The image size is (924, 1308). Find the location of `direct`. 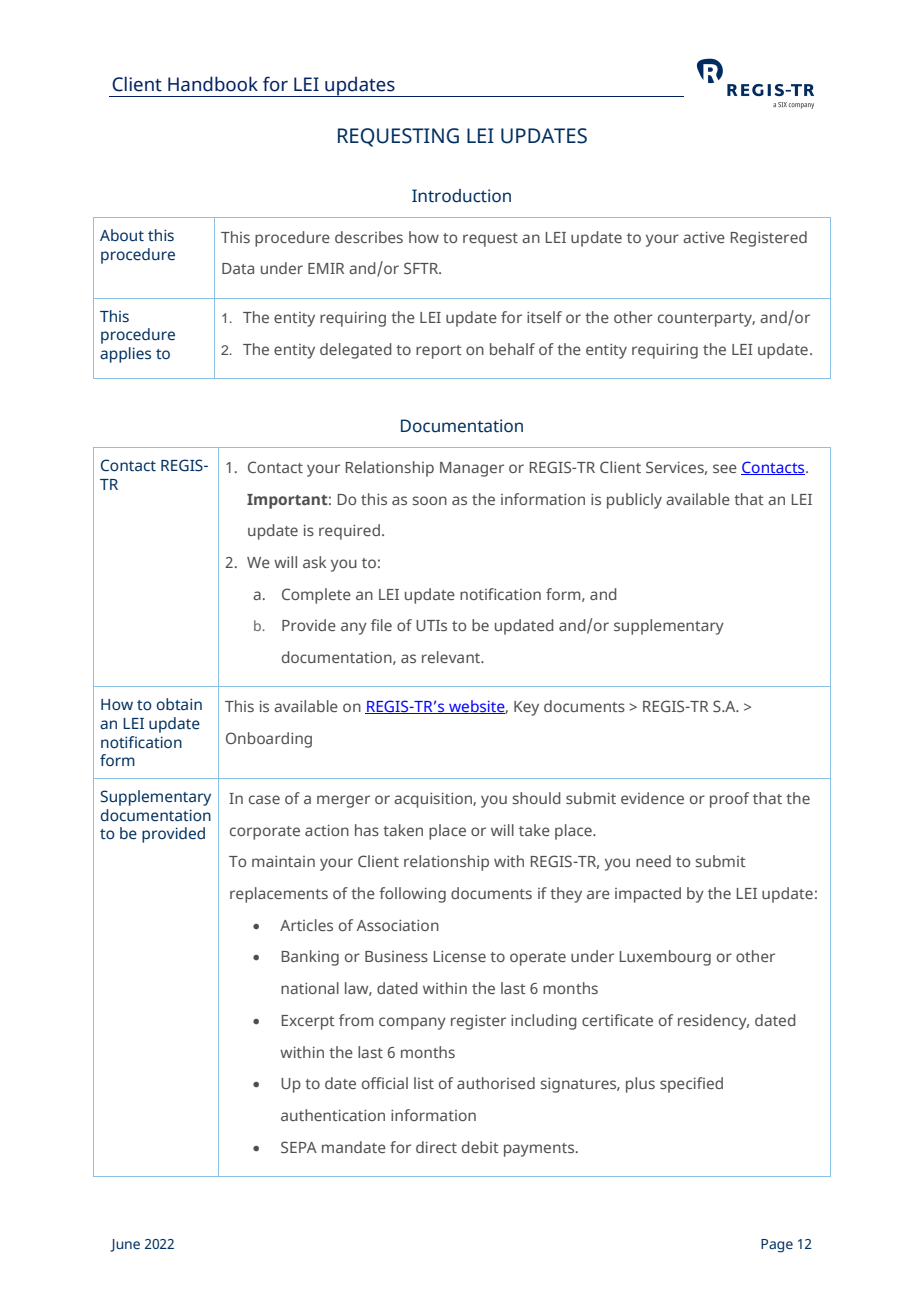

direct is located at coordinates (436, 1147).
